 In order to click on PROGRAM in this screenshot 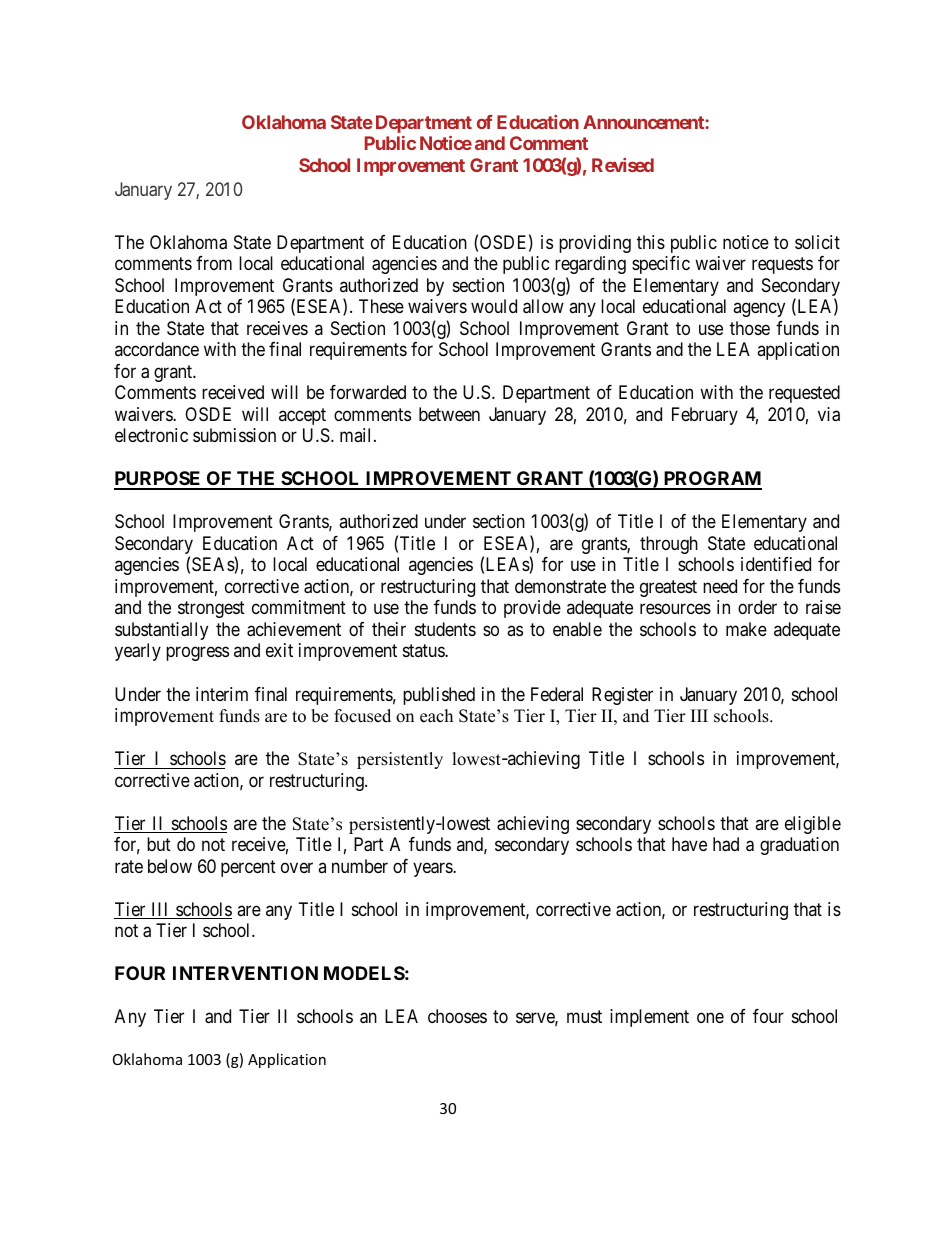, I will do `click(711, 480)`.
